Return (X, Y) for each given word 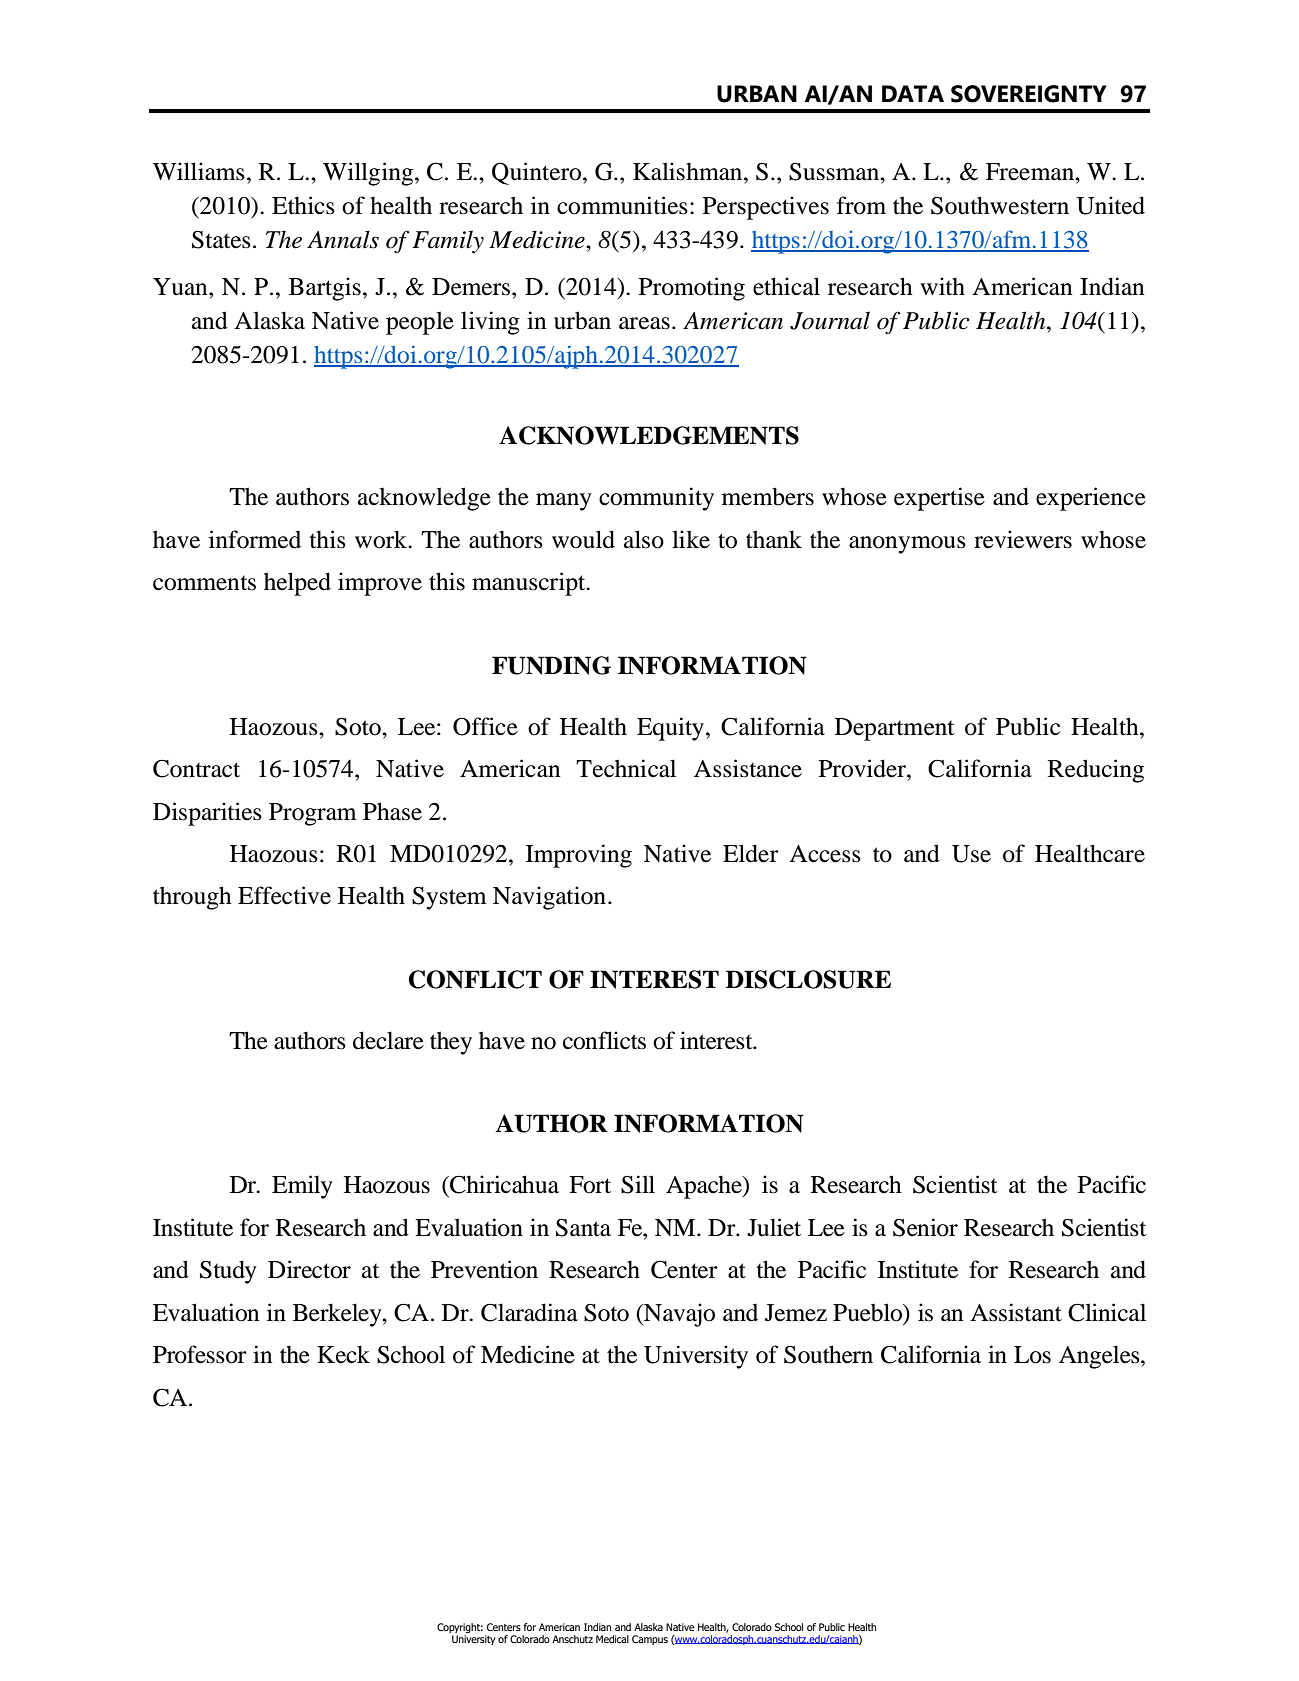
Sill (638, 1184)
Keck (343, 1354)
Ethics (303, 205)
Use (971, 854)
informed (255, 539)
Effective (284, 895)
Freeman (1031, 172)
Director (309, 1269)
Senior (925, 1227)
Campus (650, 1640)
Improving (579, 856)
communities (622, 205)
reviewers (1023, 539)
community (656, 499)
